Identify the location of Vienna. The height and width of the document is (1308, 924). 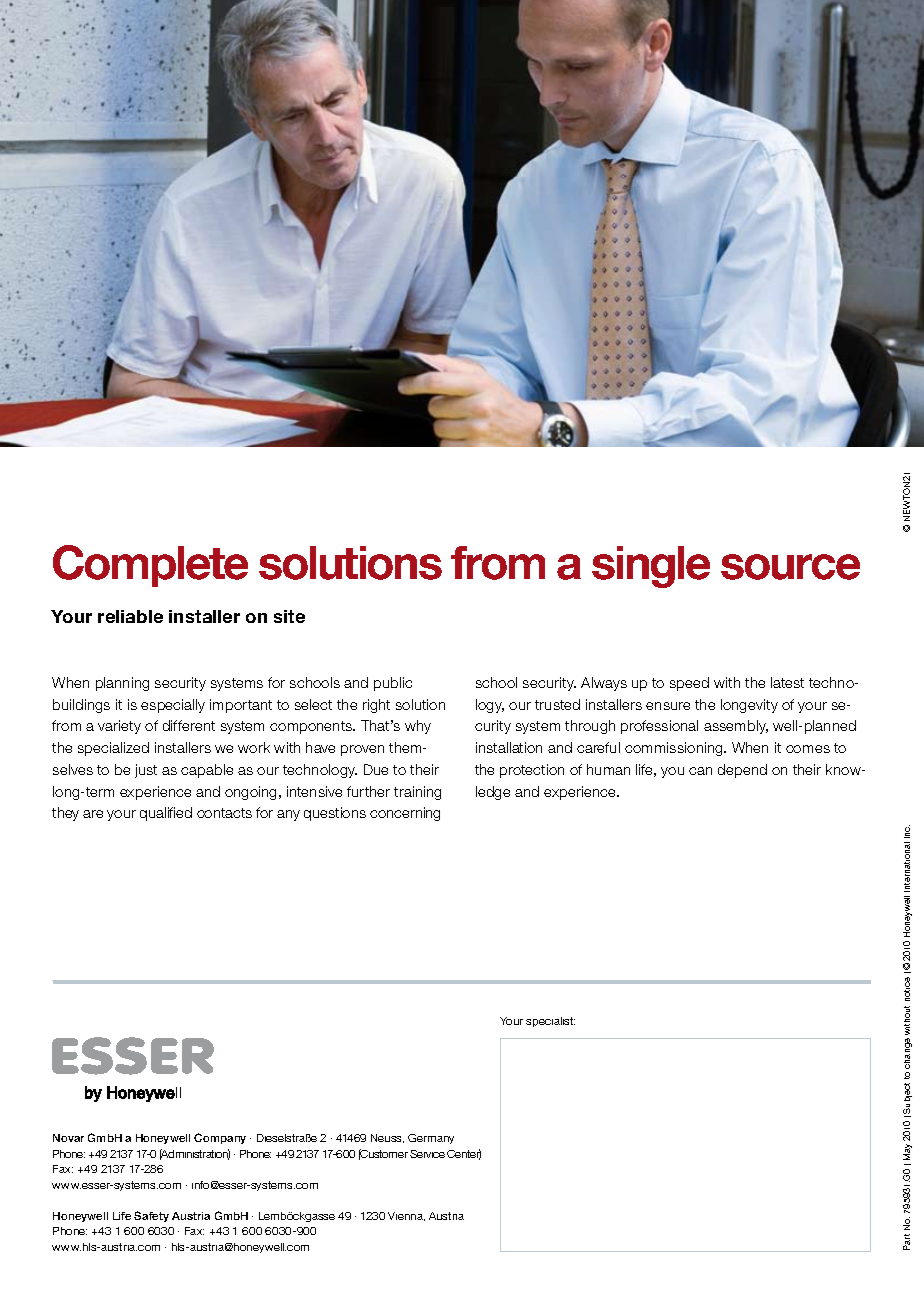
(406, 1216).
